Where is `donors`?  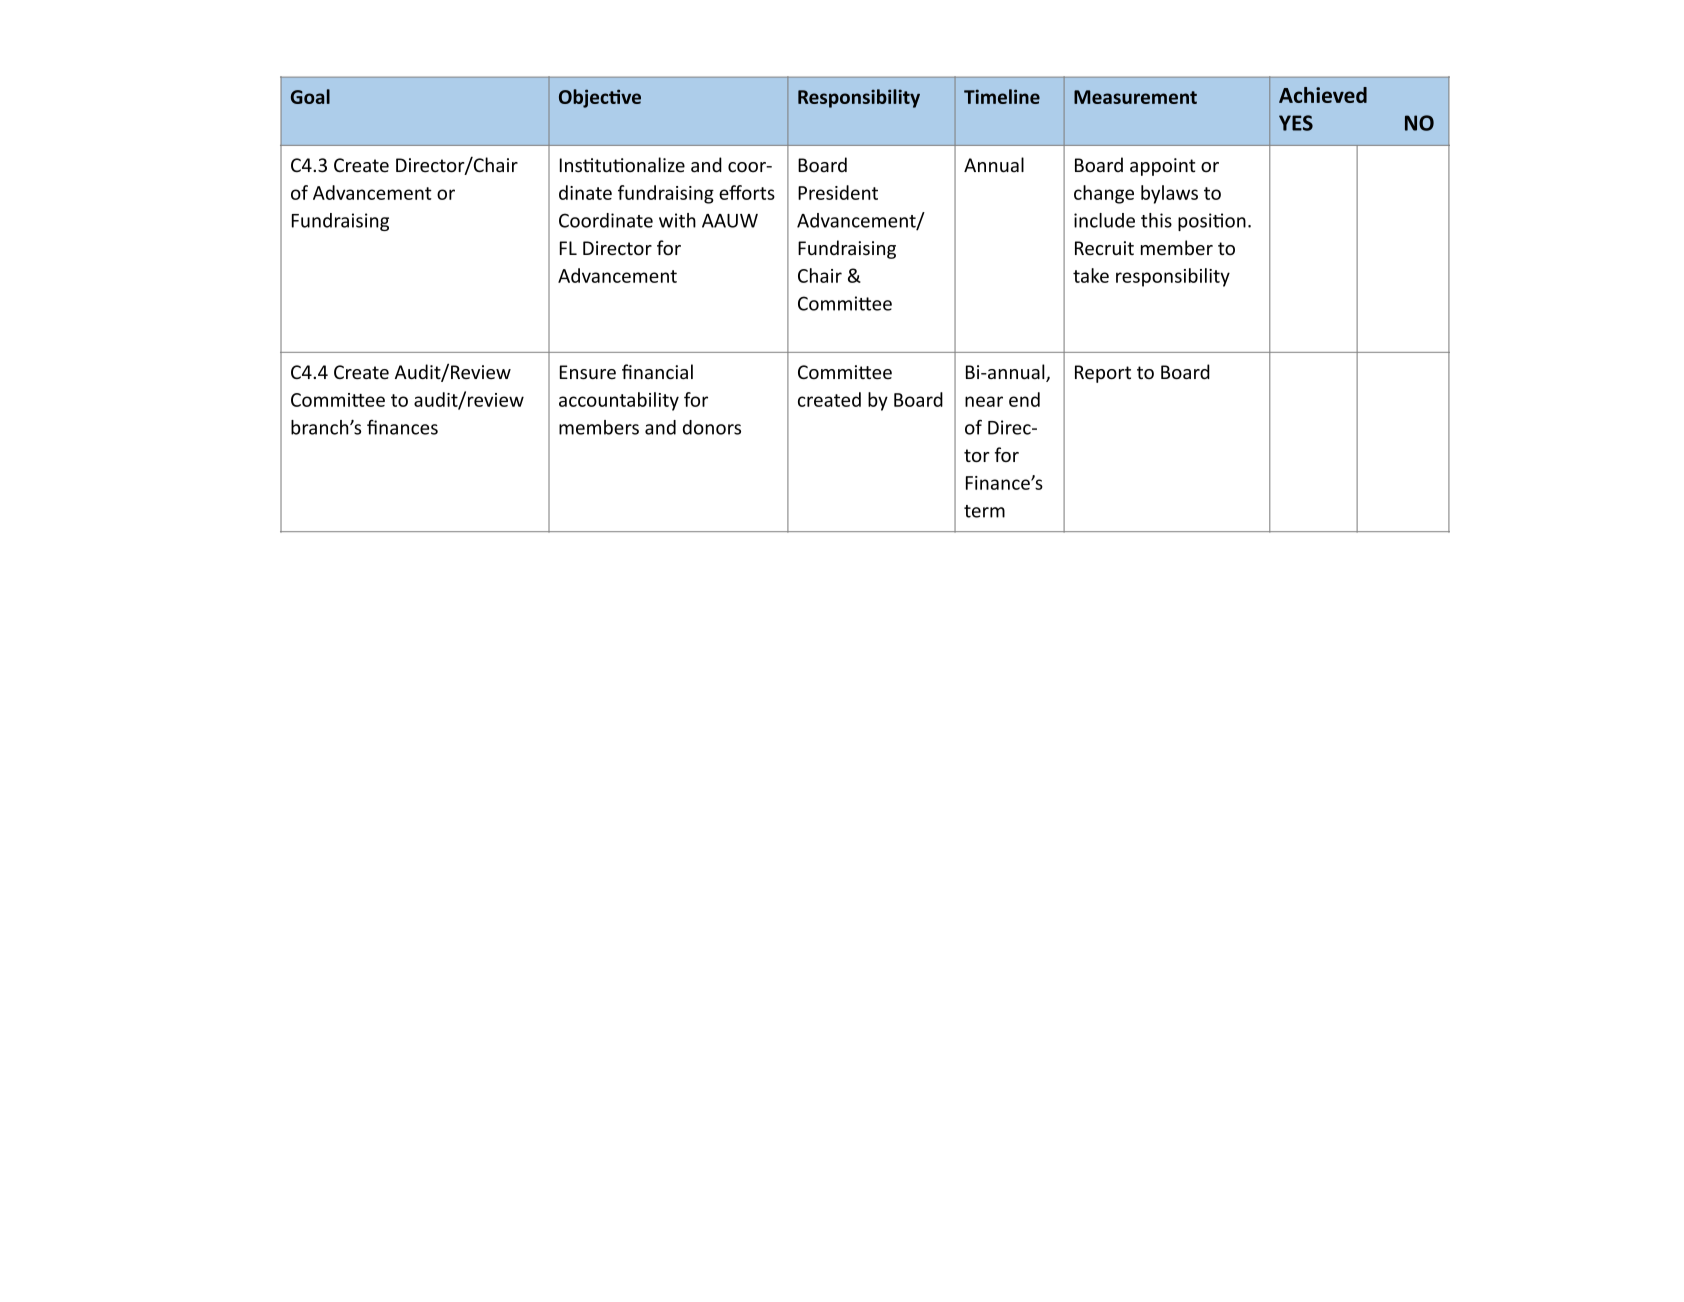
donors is located at coordinates (712, 427).
